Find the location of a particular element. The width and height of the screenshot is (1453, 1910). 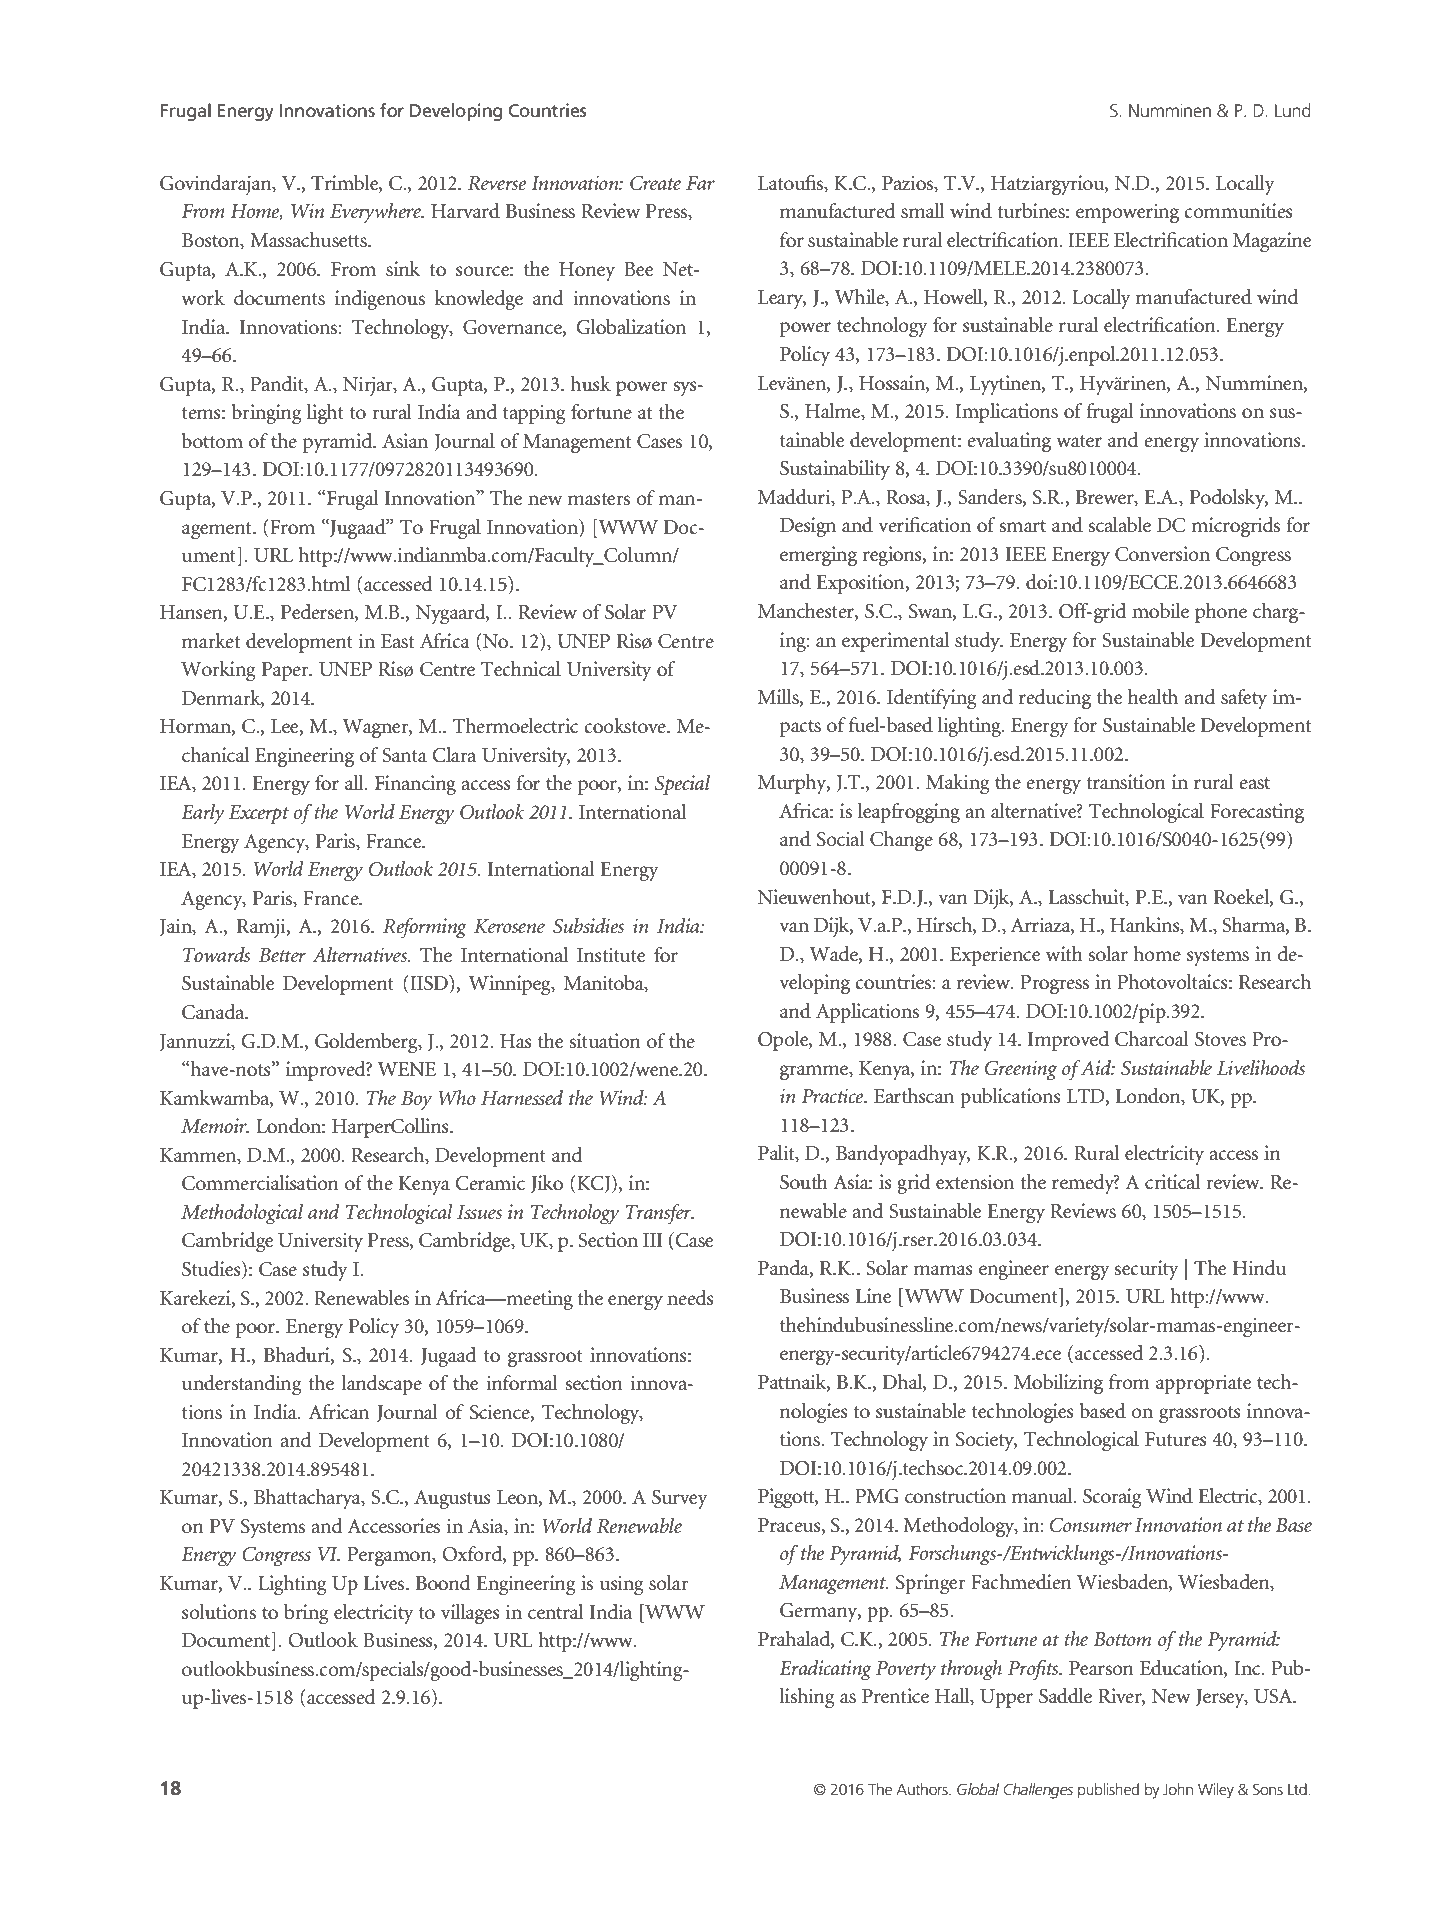

Far is located at coordinates (700, 183).
